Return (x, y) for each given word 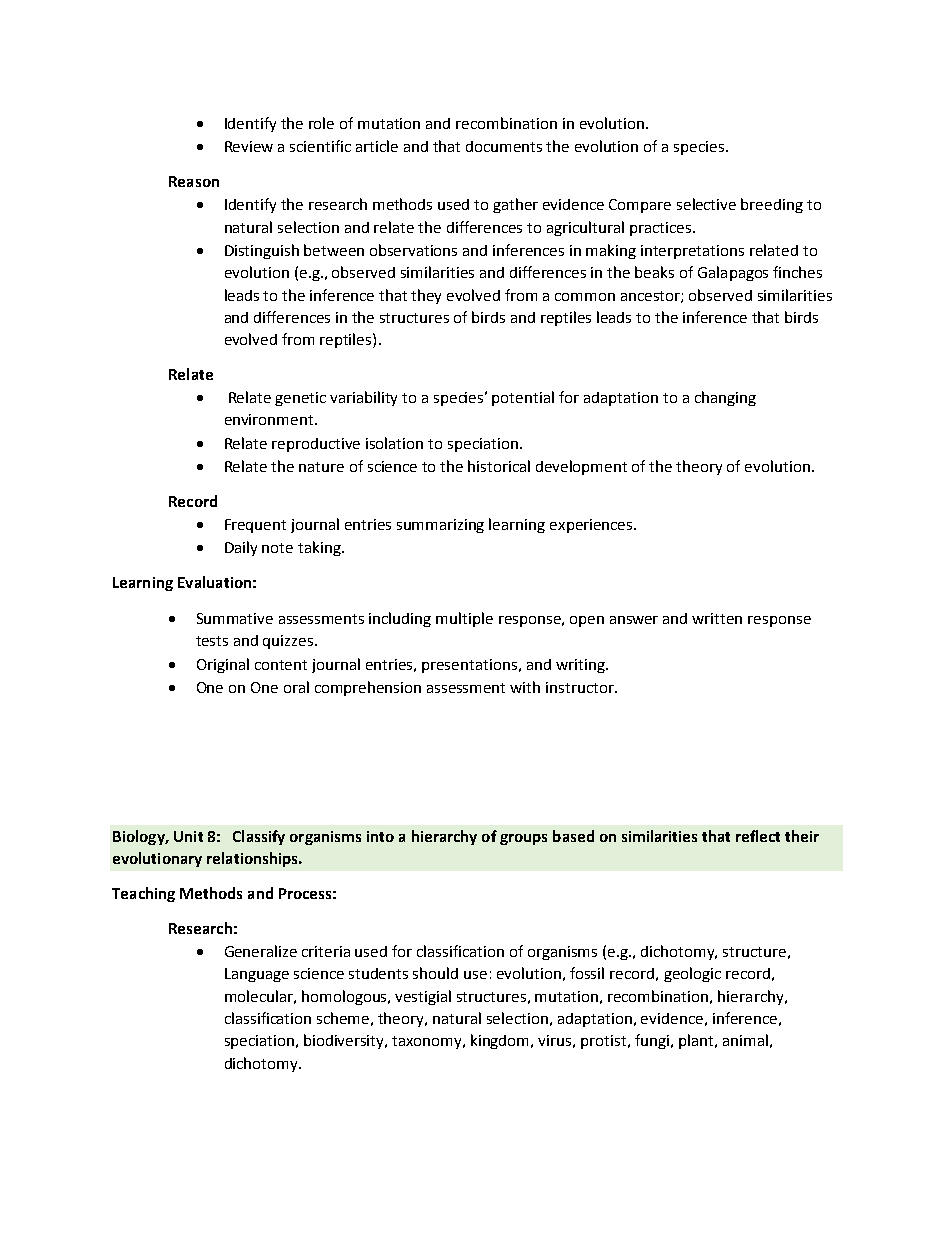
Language (257, 975)
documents (504, 146)
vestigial (423, 997)
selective (706, 204)
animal (745, 1040)
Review (249, 146)
